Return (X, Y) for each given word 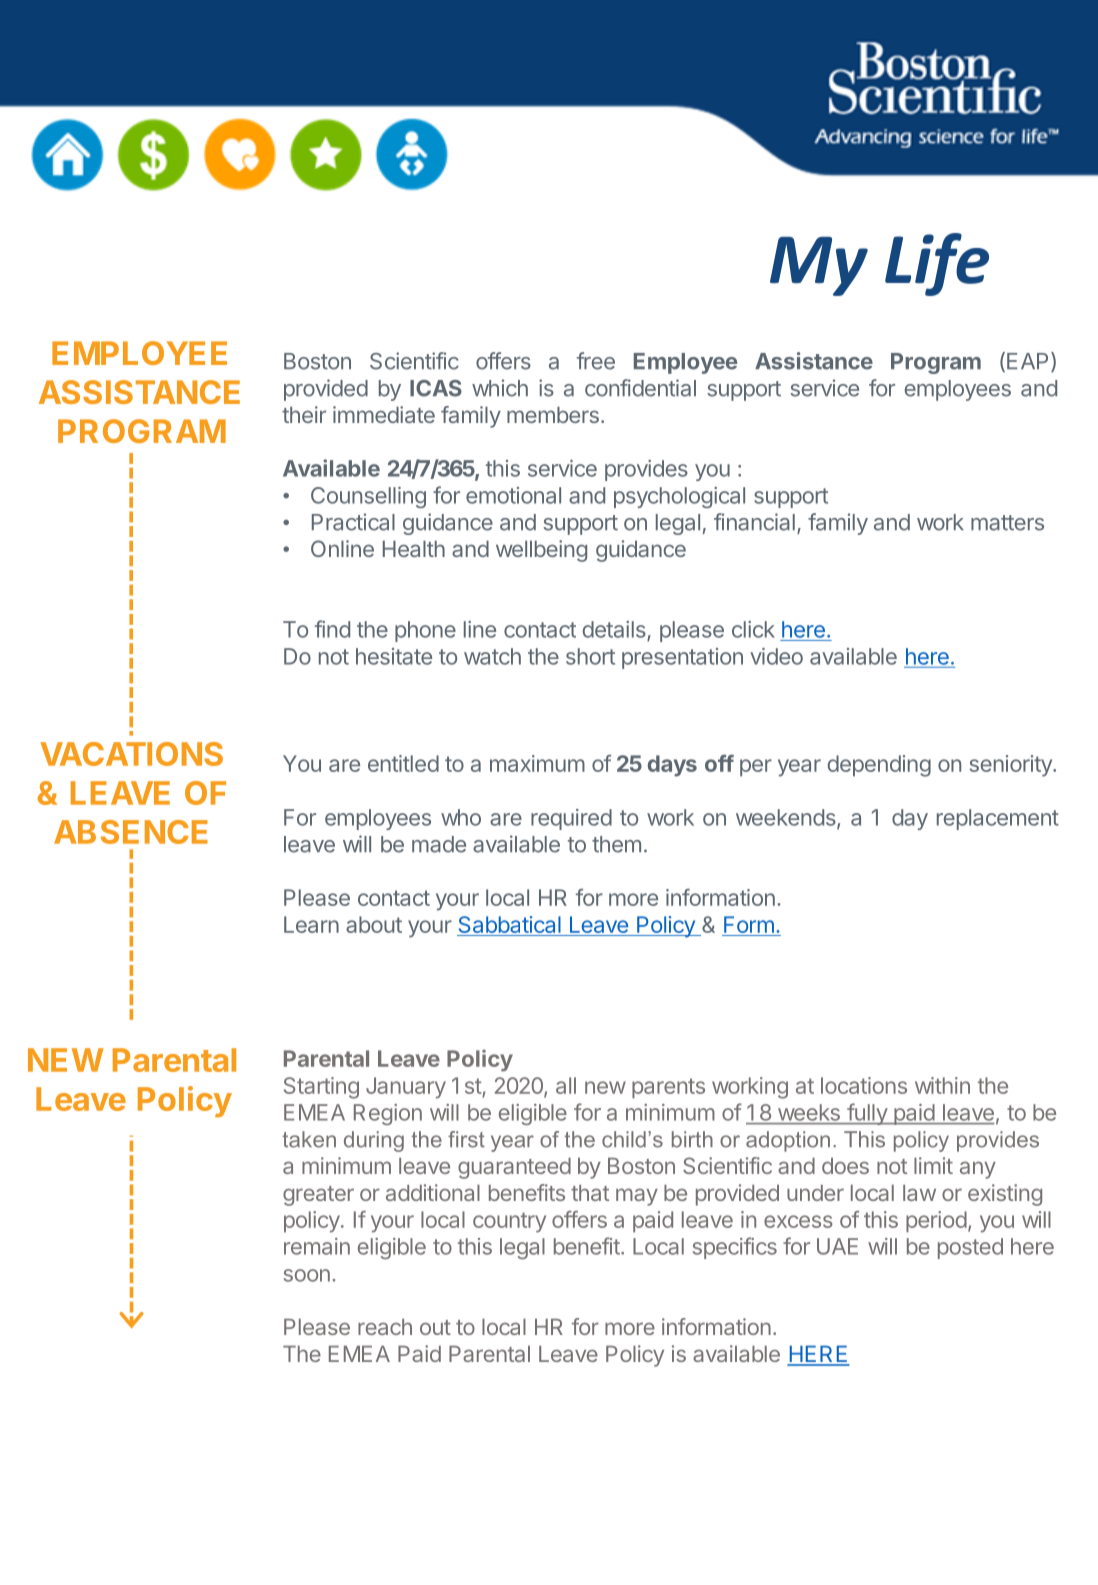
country (509, 1222)
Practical (353, 522)
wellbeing (541, 551)
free (596, 361)
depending (879, 766)
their (304, 414)
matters (1007, 523)
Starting (321, 1088)
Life (937, 264)
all (566, 1085)
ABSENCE (131, 832)
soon (307, 1275)
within (942, 1085)
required (571, 819)
